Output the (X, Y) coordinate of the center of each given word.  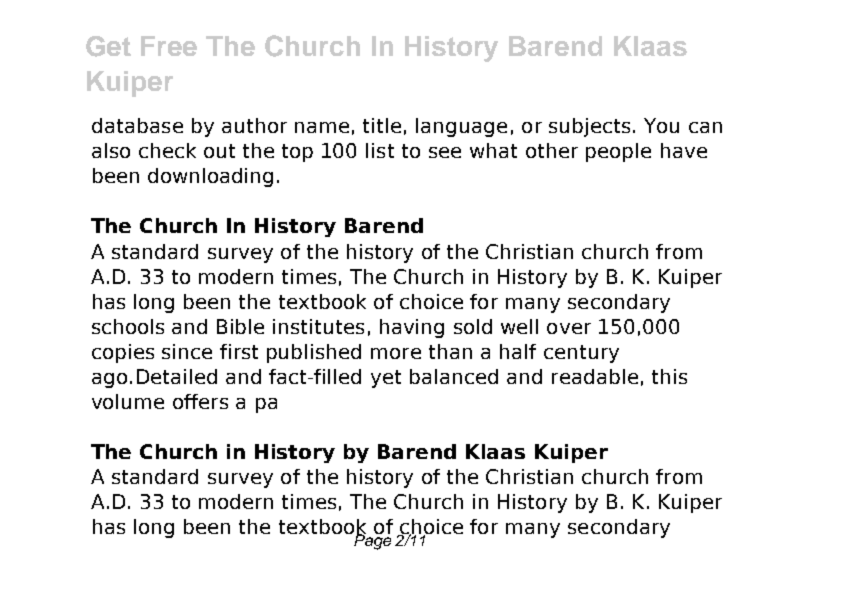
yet (386, 379)
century (581, 354)
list (380, 150)
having (412, 328)
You (661, 125)
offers (200, 401)
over (569, 328)
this (669, 376)
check (167, 150)
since (187, 351)
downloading (210, 177)
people (618, 152)
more (396, 353)
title (382, 125)
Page (371, 541)
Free (169, 46)
